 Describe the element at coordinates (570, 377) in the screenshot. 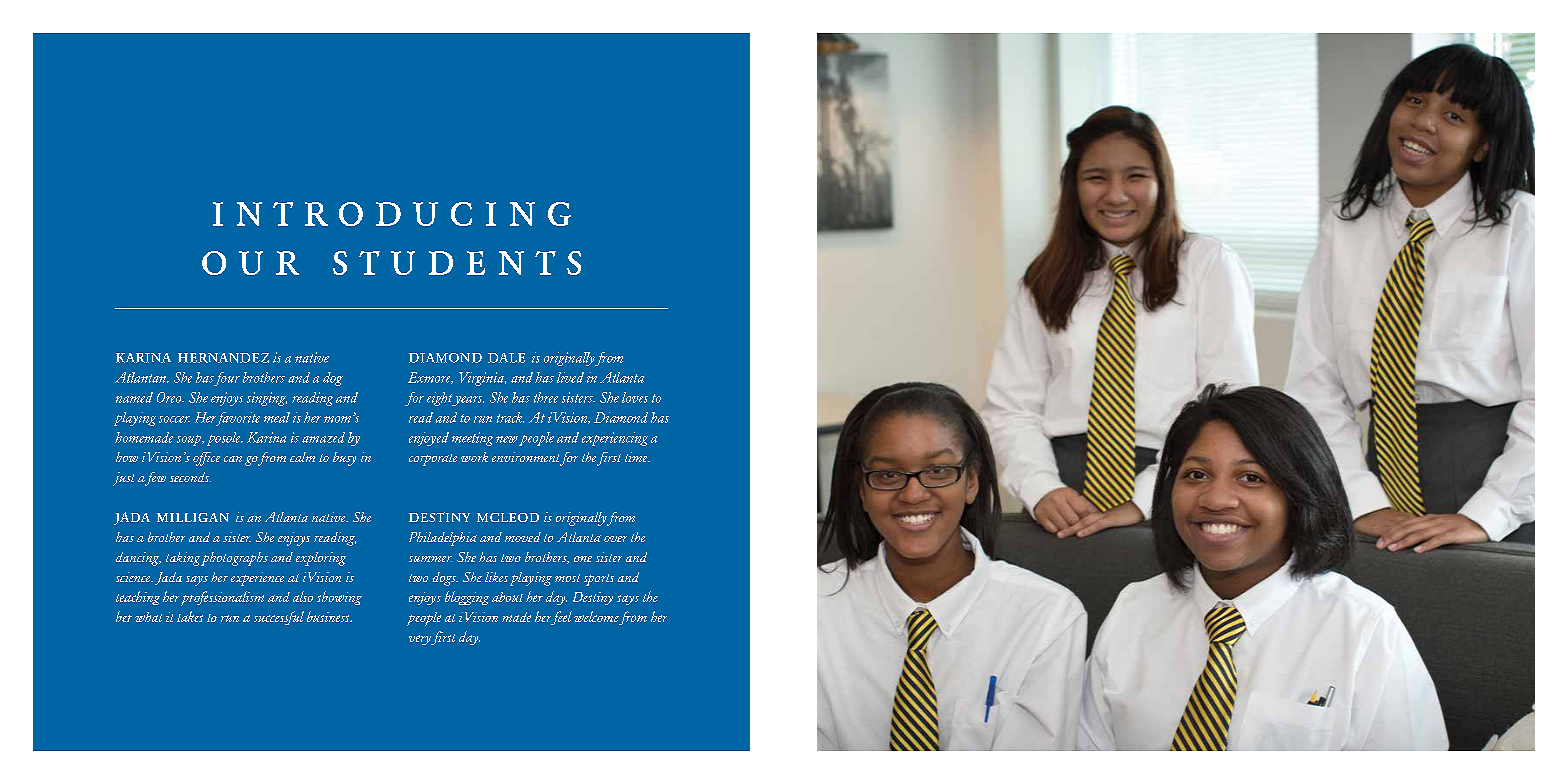

I see `lived` at that location.
